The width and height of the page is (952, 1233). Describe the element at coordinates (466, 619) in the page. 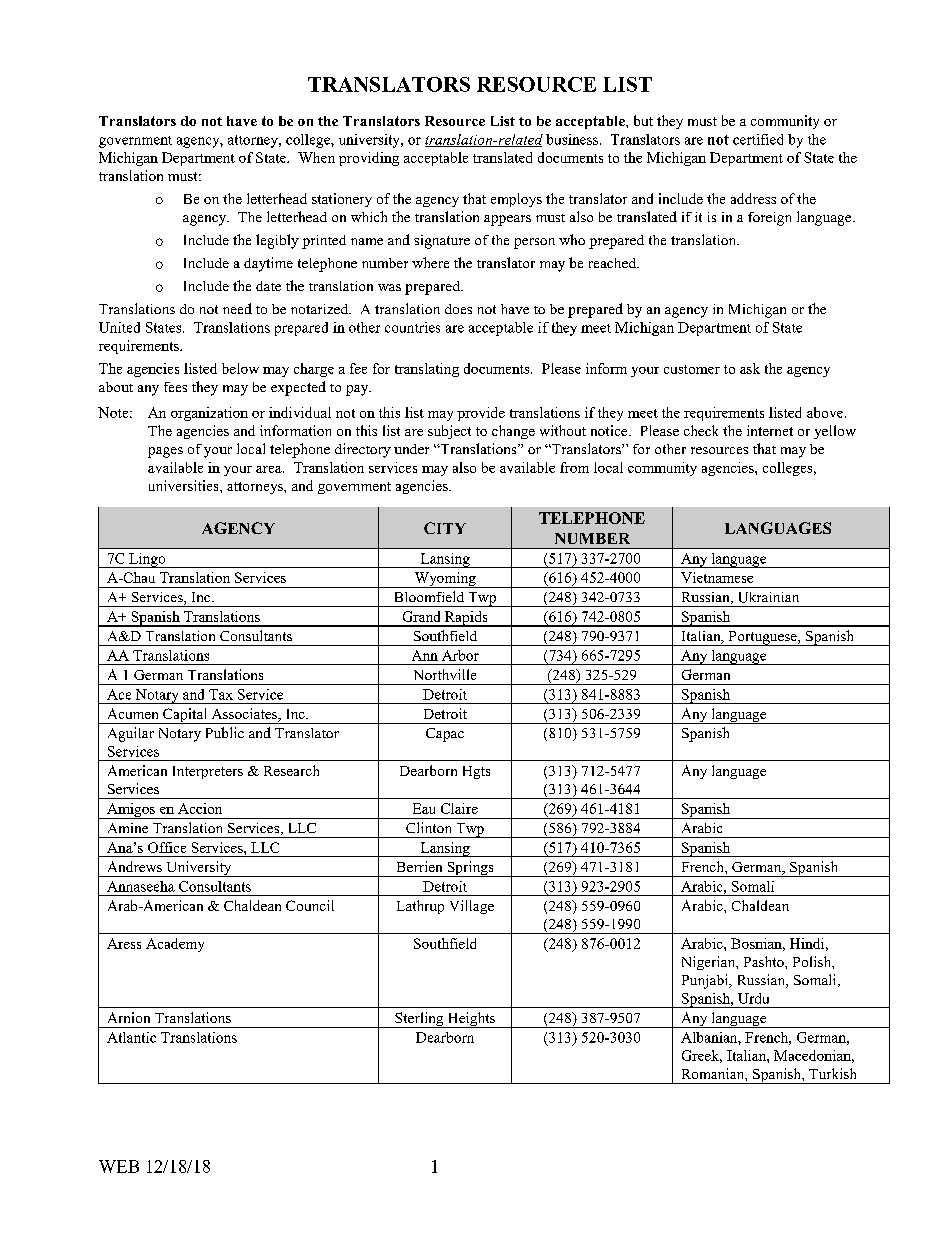

I see `Rapids` at that location.
